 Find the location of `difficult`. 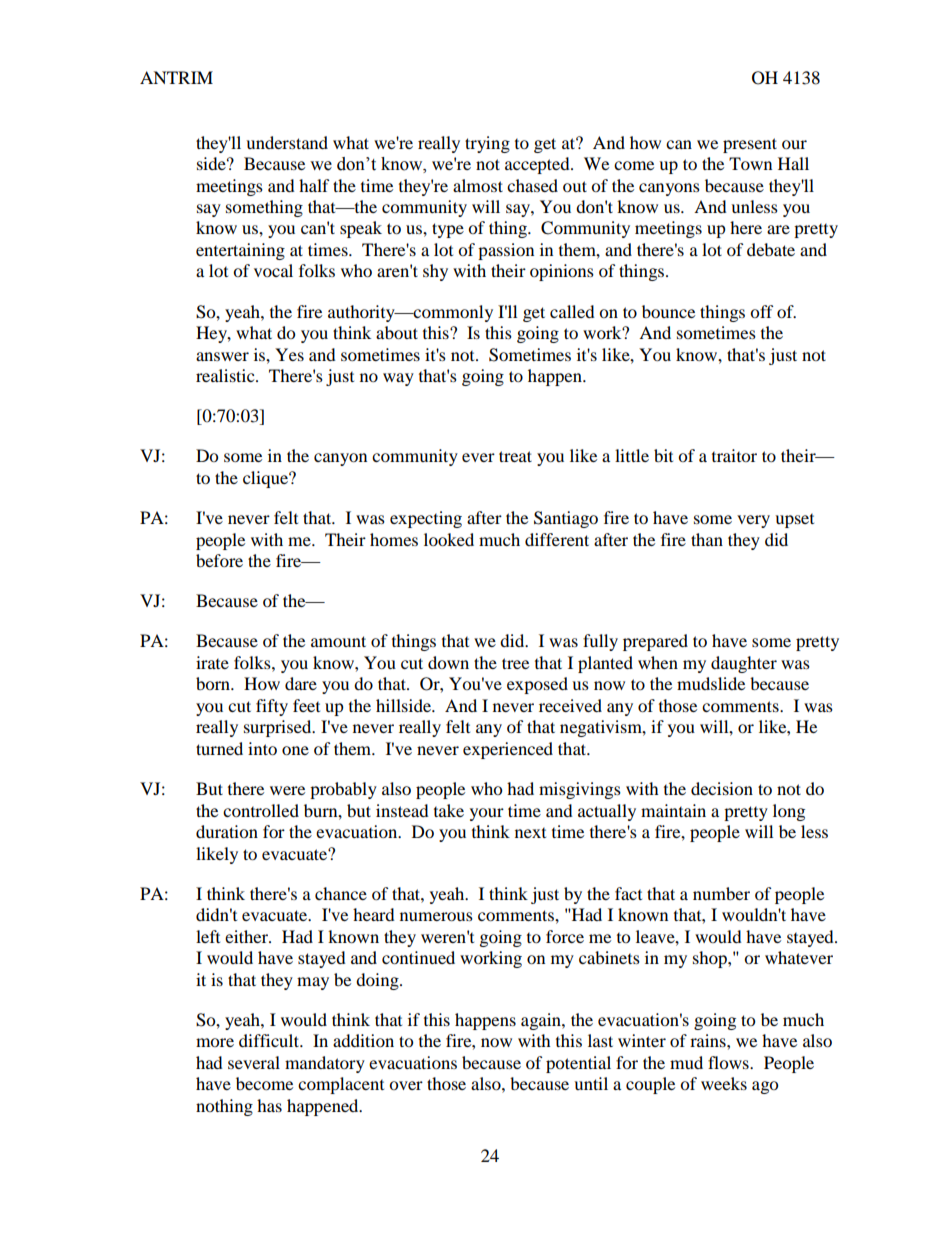

difficult is located at coordinates (270, 1040).
